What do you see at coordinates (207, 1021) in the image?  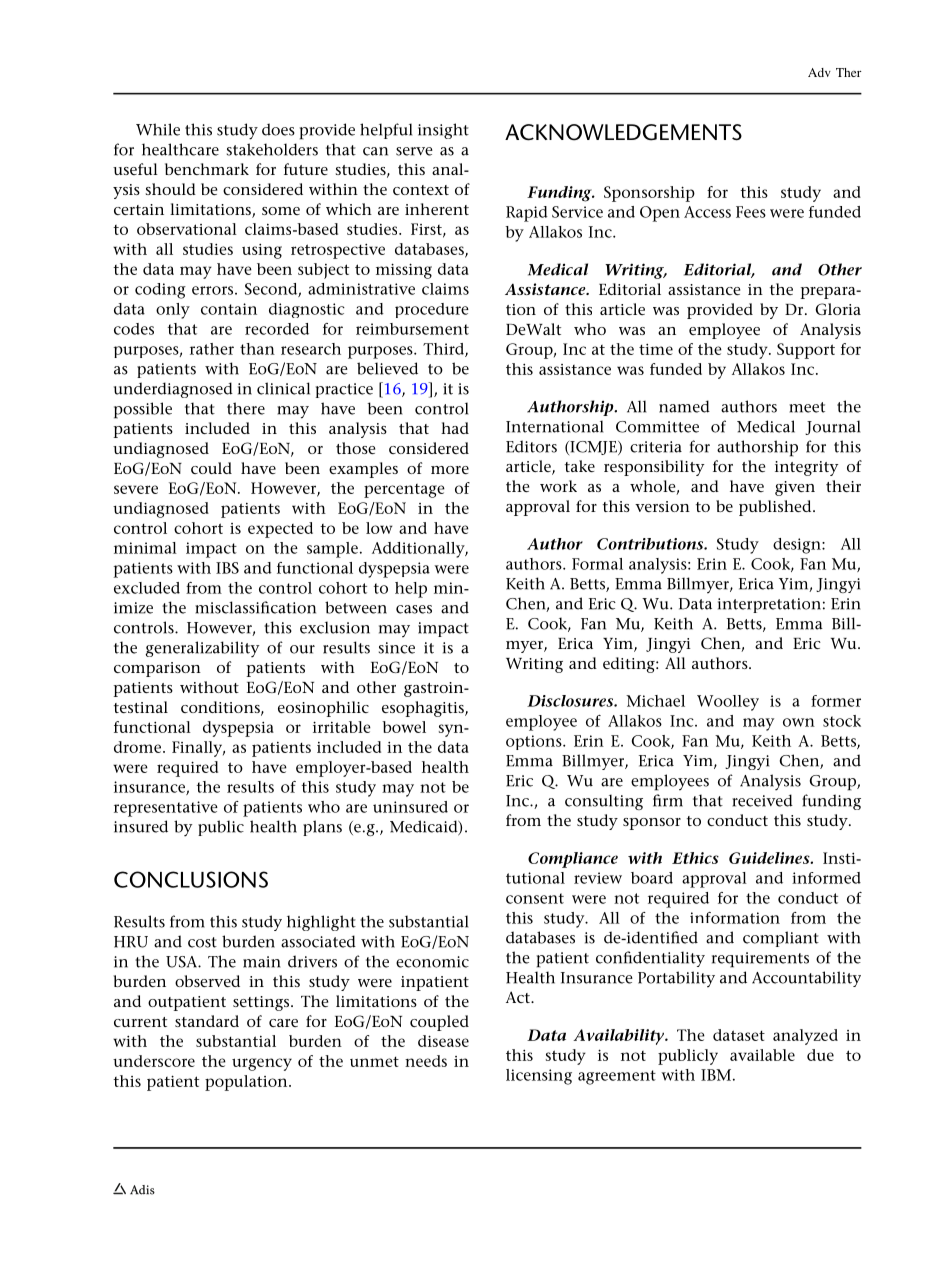 I see `standard` at bounding box center [207, 1021].
